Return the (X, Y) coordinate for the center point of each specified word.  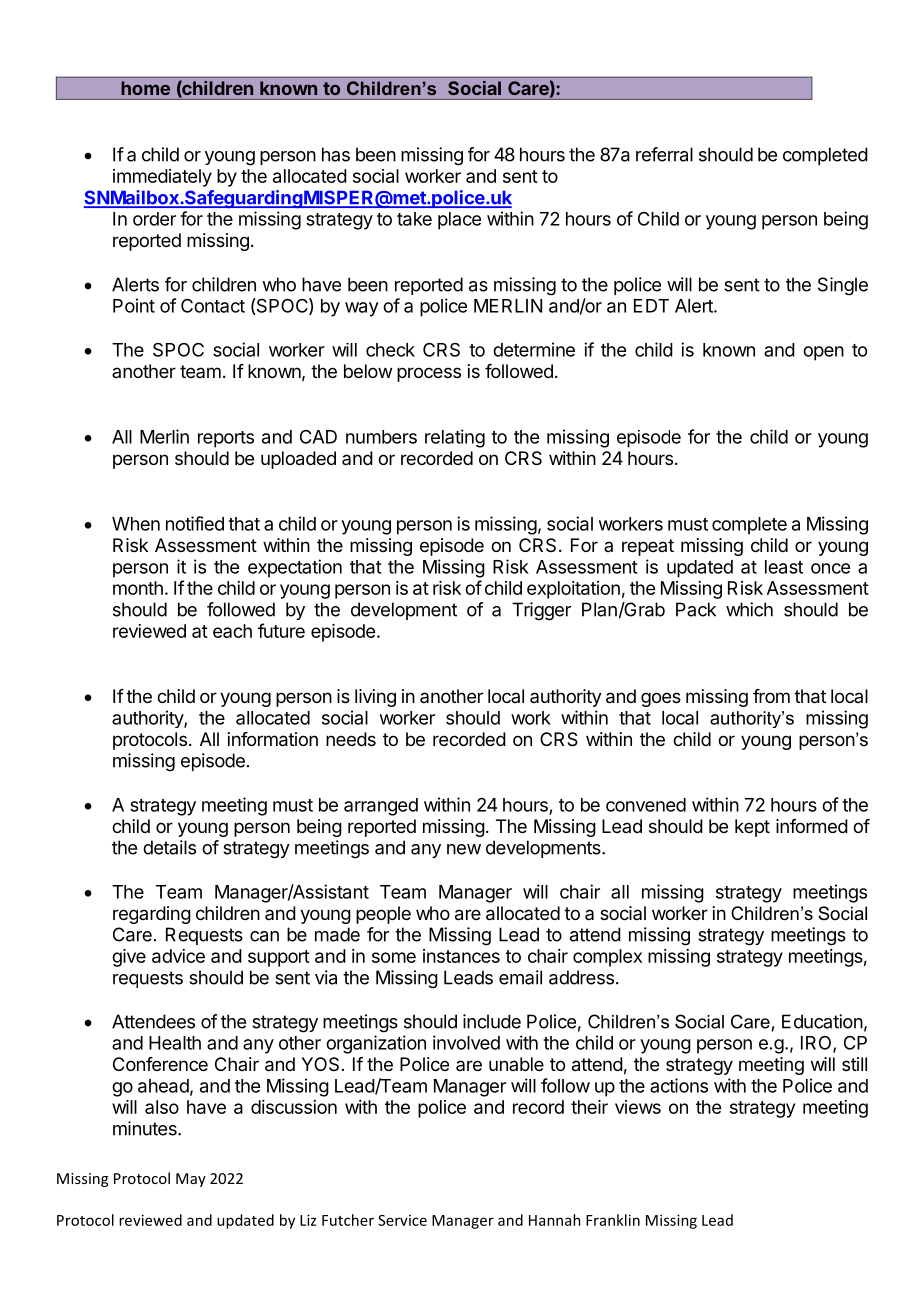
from (771, 696)
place (459, 221)
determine (534, 349)
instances (461, 956)
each (232, 631)
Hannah (555, 1220)
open (823, 353)
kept (752, 828)
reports (226, 439)
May (191, 1180)
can (264, 936)
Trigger (541, 611)
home (146, 88)
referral (664, 154)
